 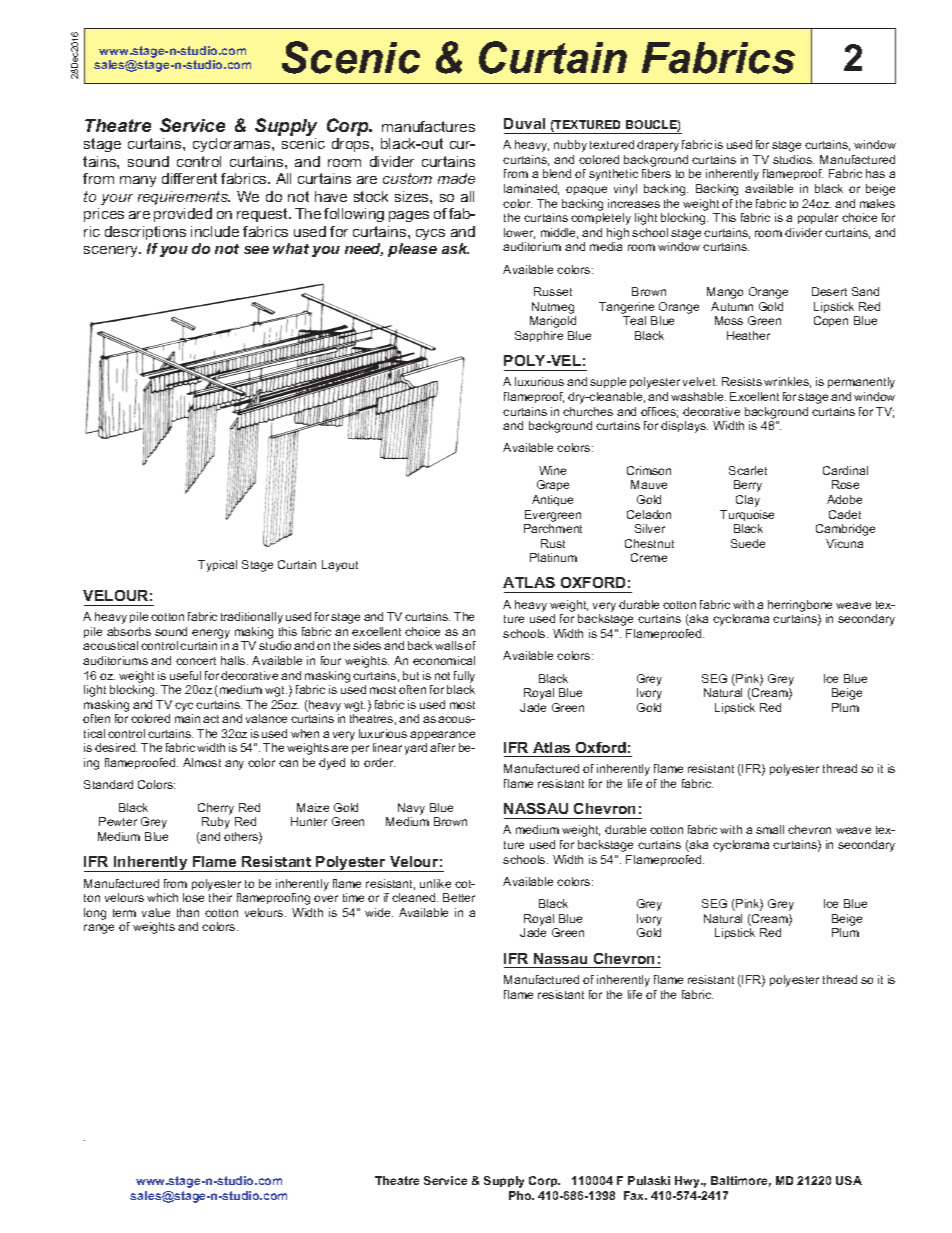 What do you see at coordinates (459, 897) in the image?
I see `Better` at bounding box center [459, 897].
